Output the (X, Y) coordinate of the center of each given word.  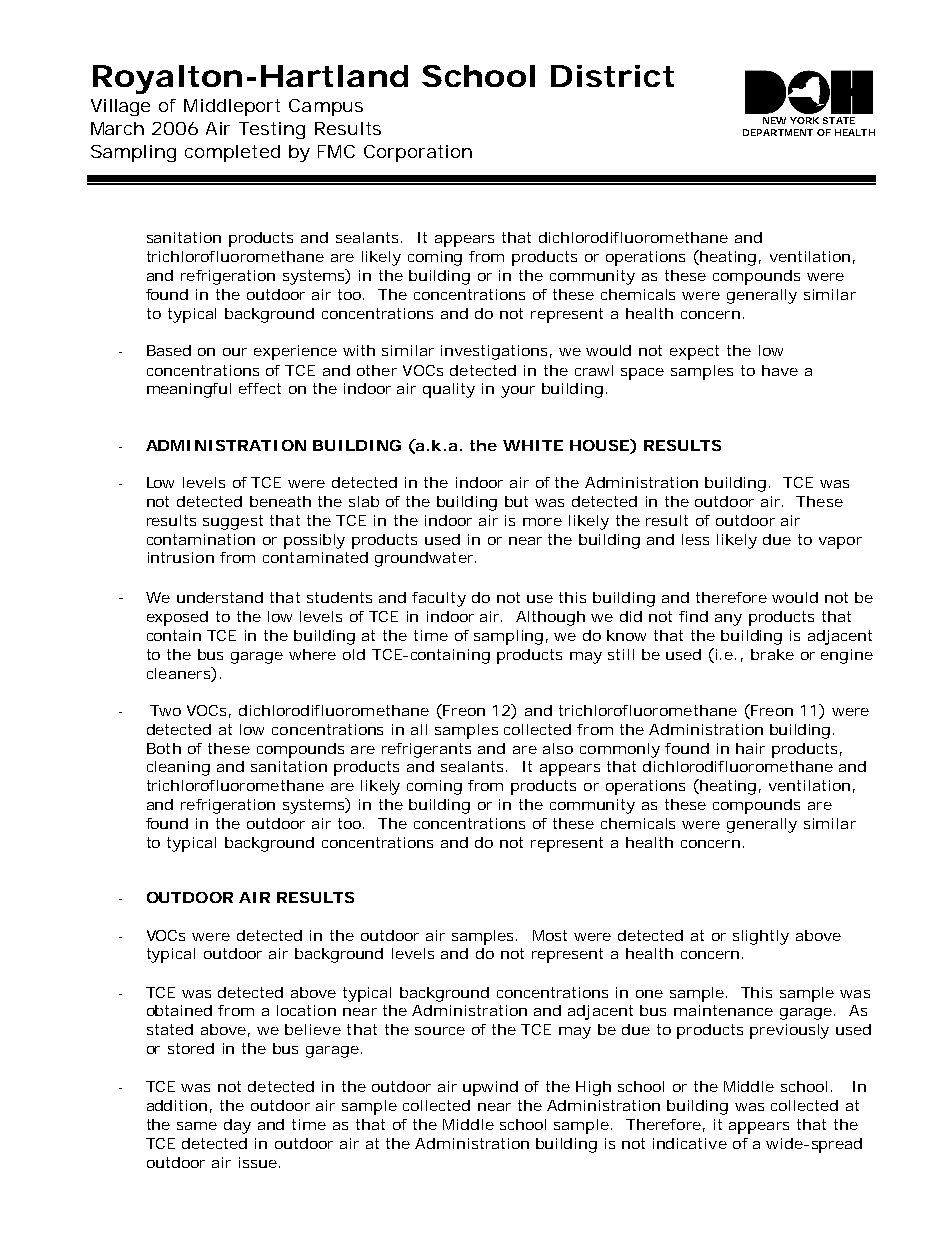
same (197, 1126)
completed (232, 153)
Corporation (418, 153)
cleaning (178, 768)
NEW (774, 120)
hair (750, 748)
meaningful (189, 390)
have (780, 370)
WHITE (533, 445)
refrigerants (426, 750)
